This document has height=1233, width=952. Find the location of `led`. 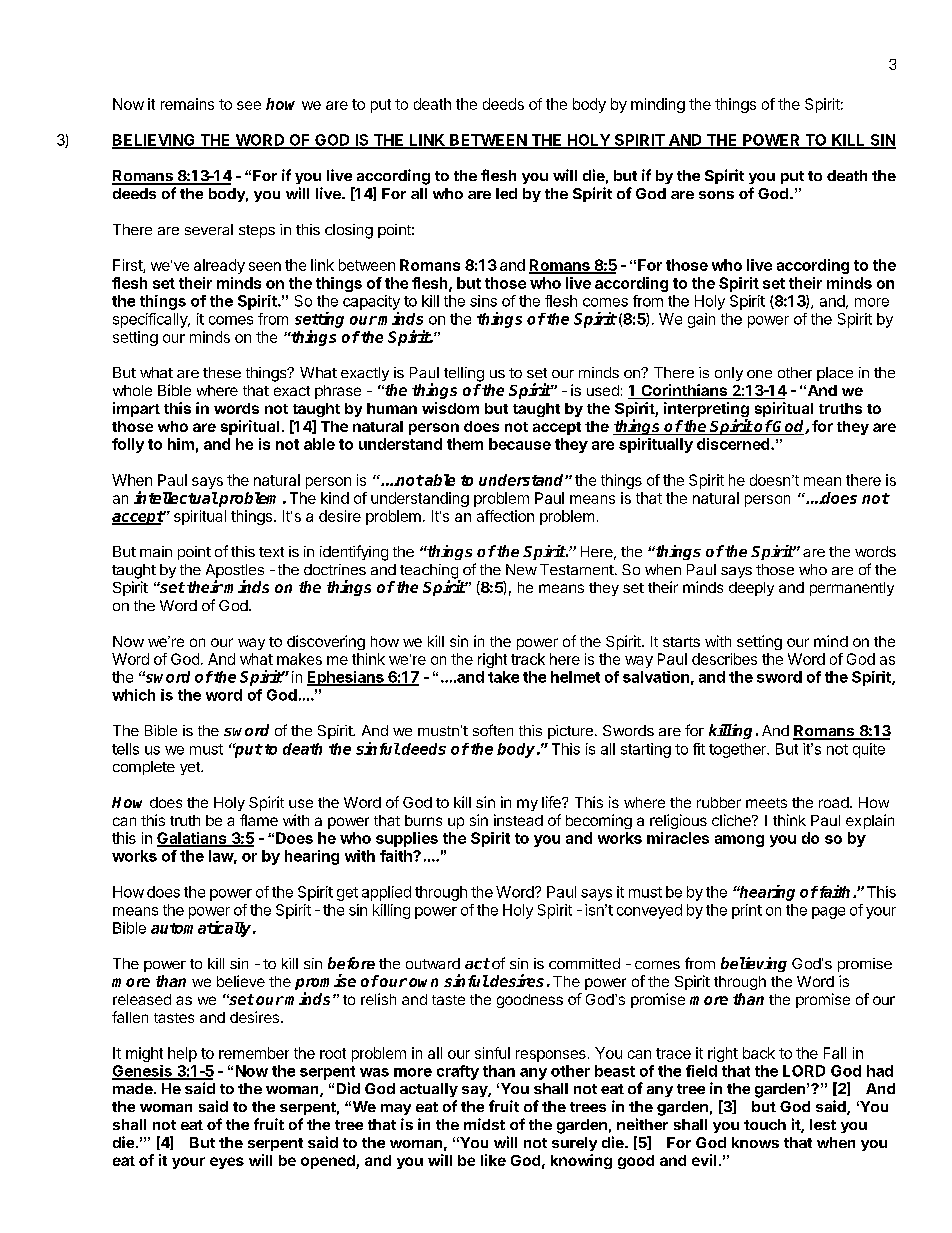

led is located at coordinates (506, 193).
